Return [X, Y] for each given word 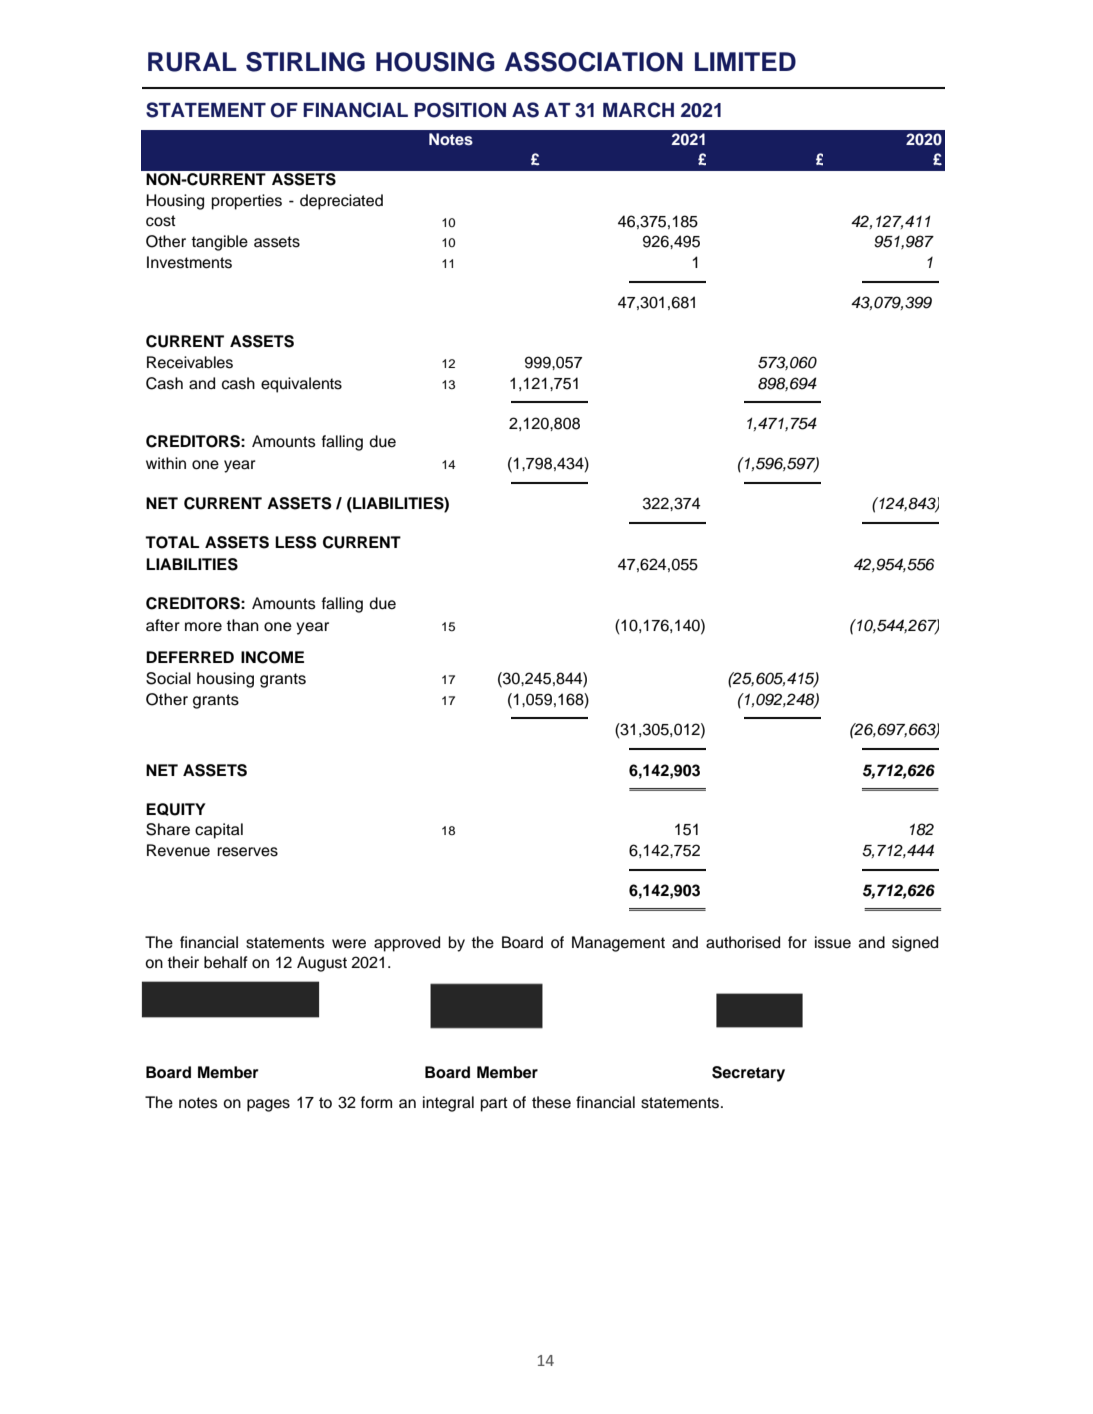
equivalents [301, 385]
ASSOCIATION [594, 62]
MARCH [638, 110]
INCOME [272, 657]
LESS [296, 542]
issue [833, 942]
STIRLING [305, 62]
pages [268, 1105]
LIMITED [745, 61]
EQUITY [176, 809]
